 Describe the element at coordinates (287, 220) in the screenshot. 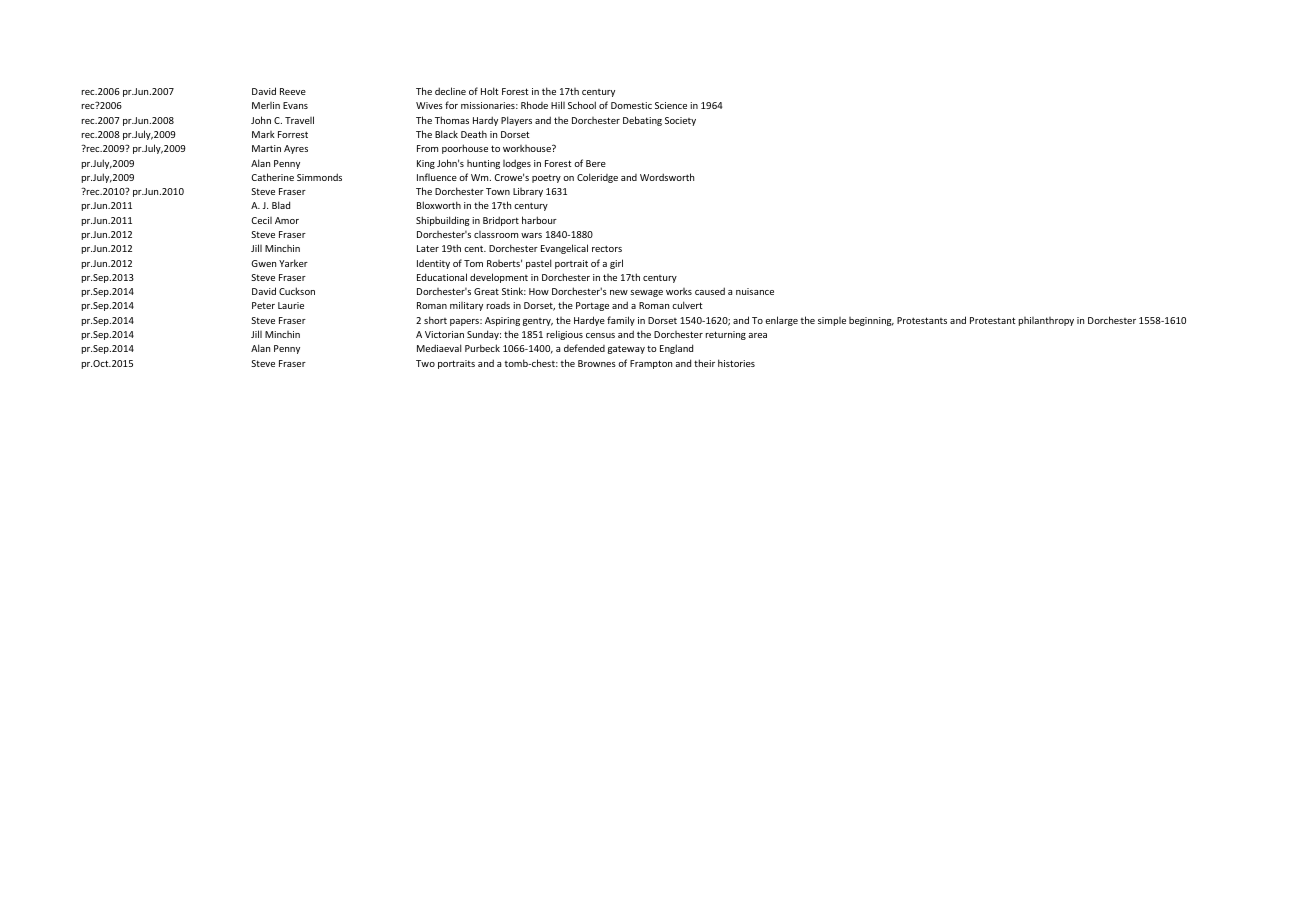

I see `Amor` at that location.
